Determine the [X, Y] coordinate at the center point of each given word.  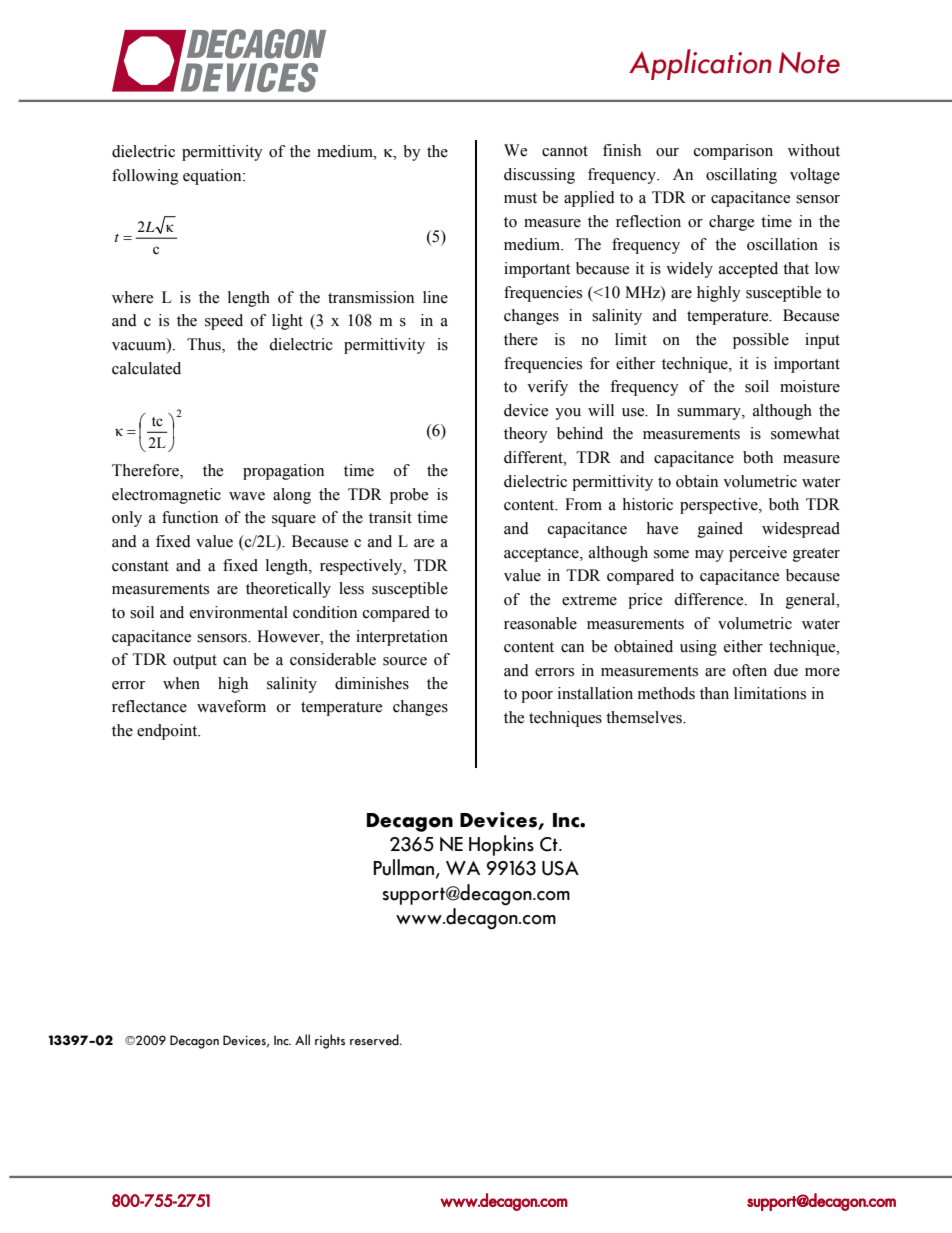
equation [213, 177]
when [181, 683]
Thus [205, 345]
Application [700, 64]
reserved [375, 1039]
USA [560, 868]
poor [537, 697]
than [714, 693]
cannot [565, 151]
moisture [810, 386]
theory [526, 435]
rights [330, 1041]
